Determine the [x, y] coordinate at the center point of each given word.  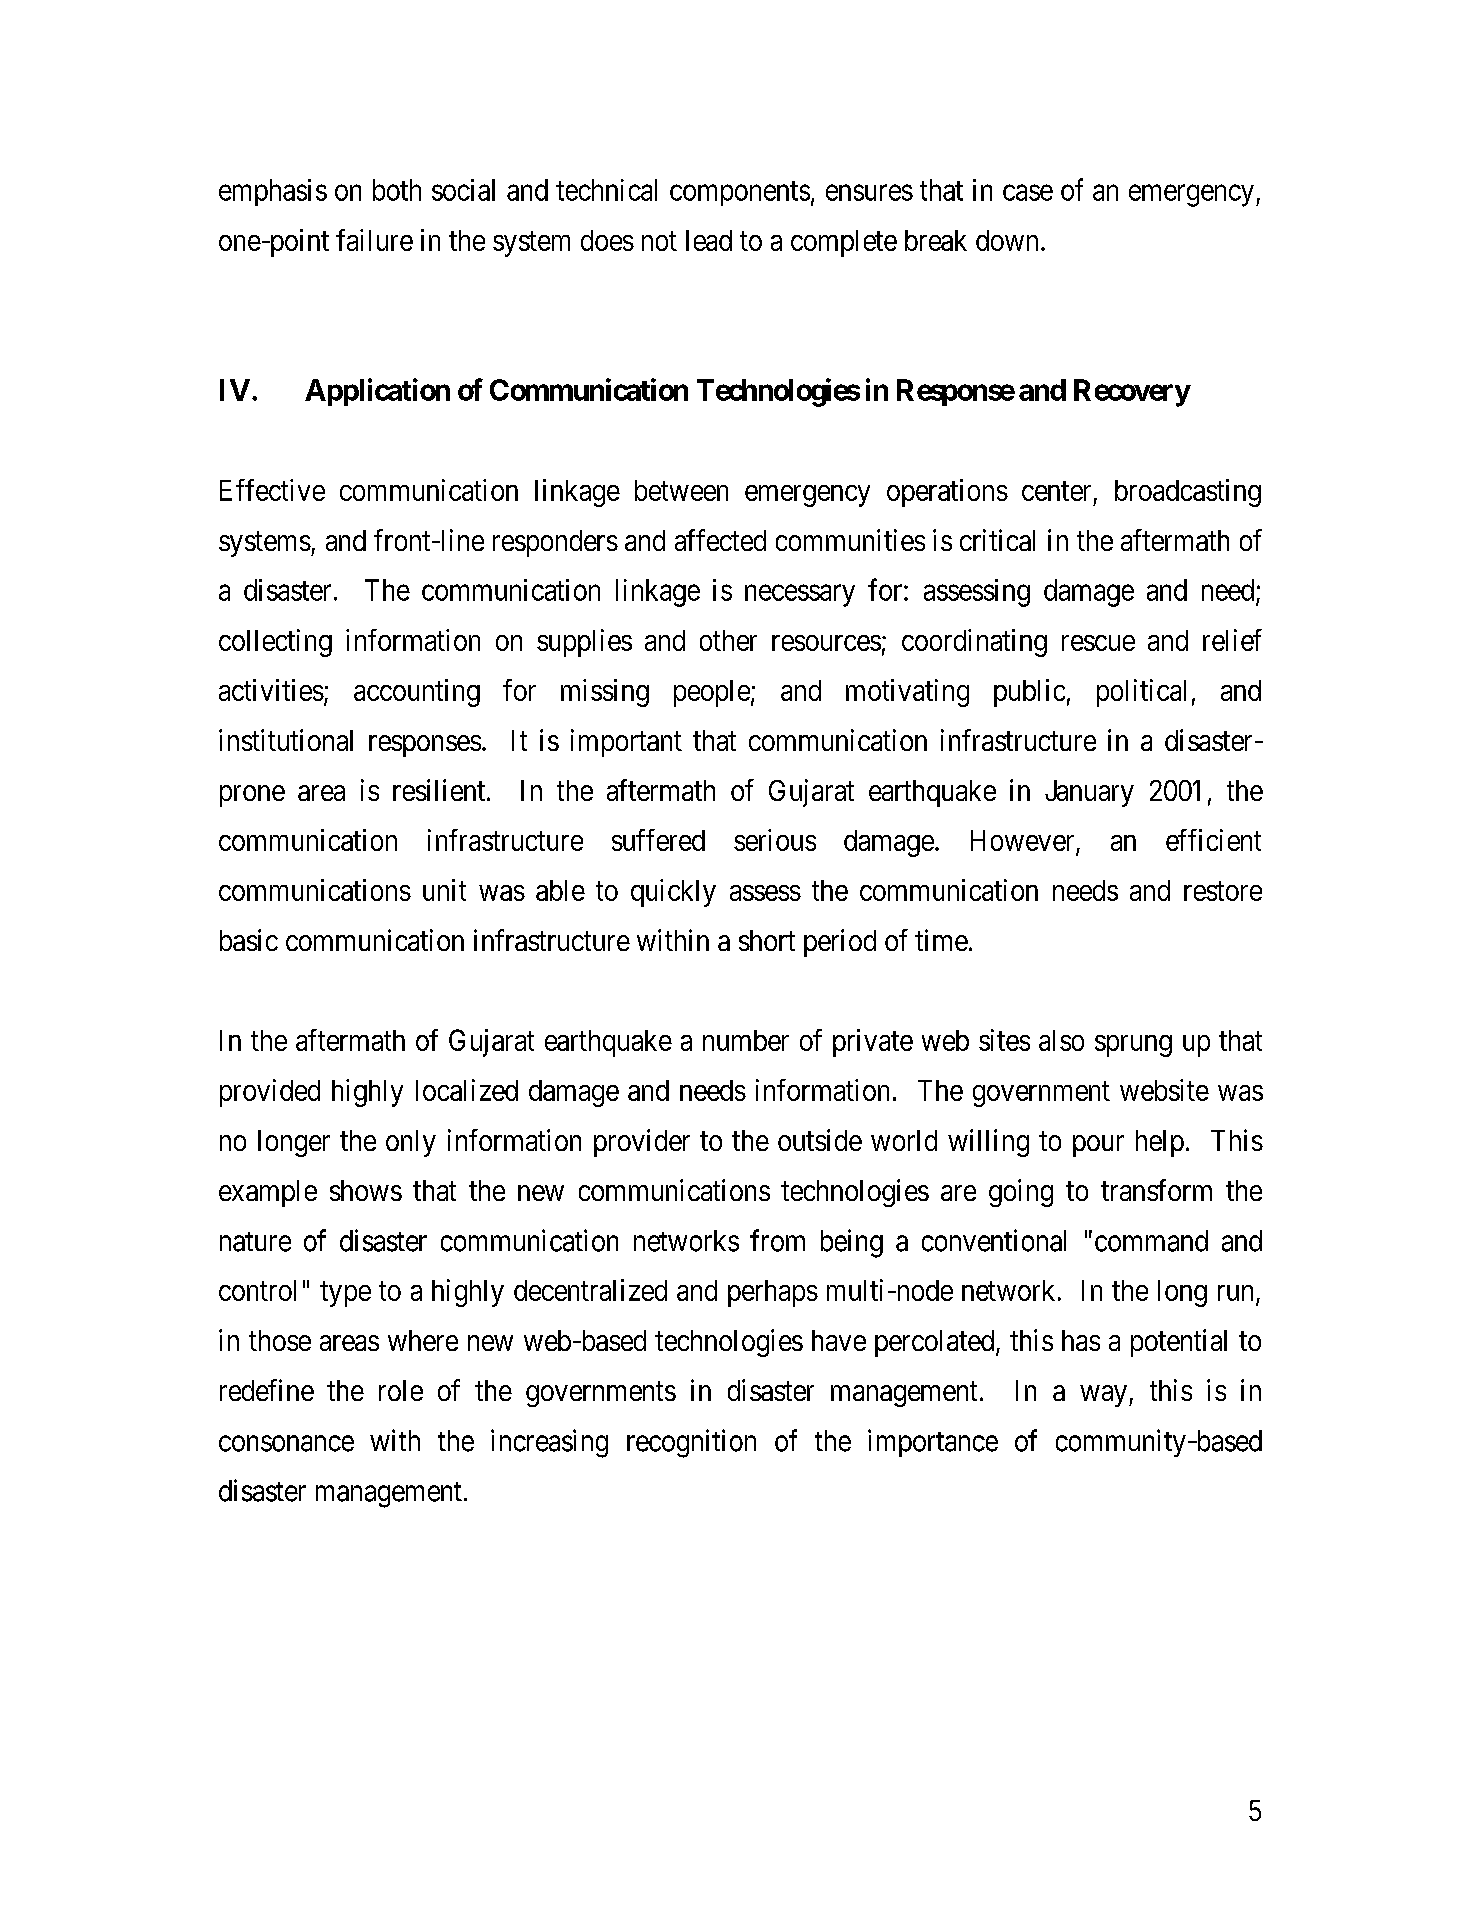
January [1089, 793]
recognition [691, 1443]
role [401, 1390]
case [1028, 193]
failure [374, 240]
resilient [440, 790]
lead [709, 240]
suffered [658, 840]
